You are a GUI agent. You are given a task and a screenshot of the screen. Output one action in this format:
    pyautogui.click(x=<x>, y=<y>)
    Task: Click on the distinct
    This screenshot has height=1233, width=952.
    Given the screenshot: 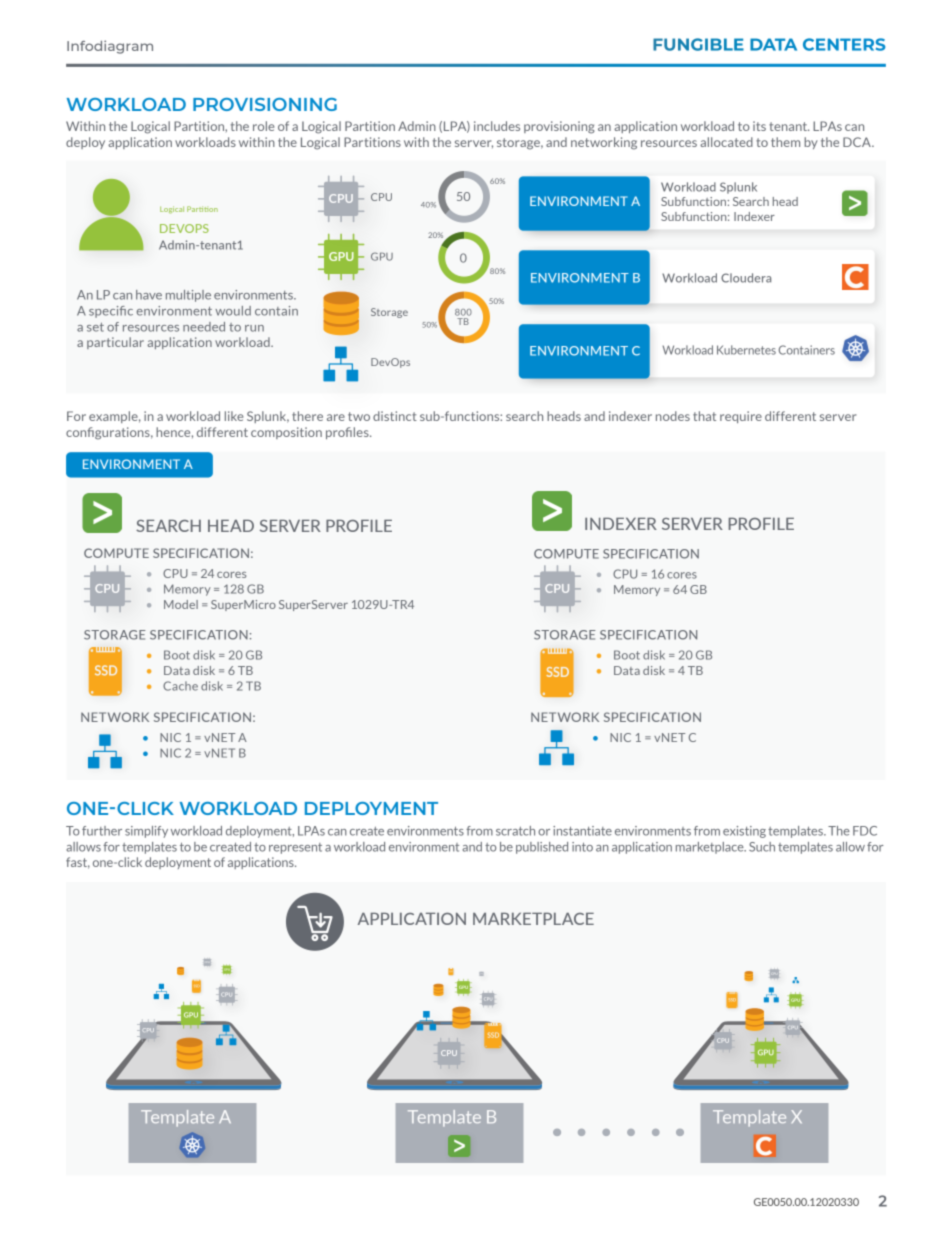 What is the action you would take?
    pyautogui.click(x=395, y=416)
